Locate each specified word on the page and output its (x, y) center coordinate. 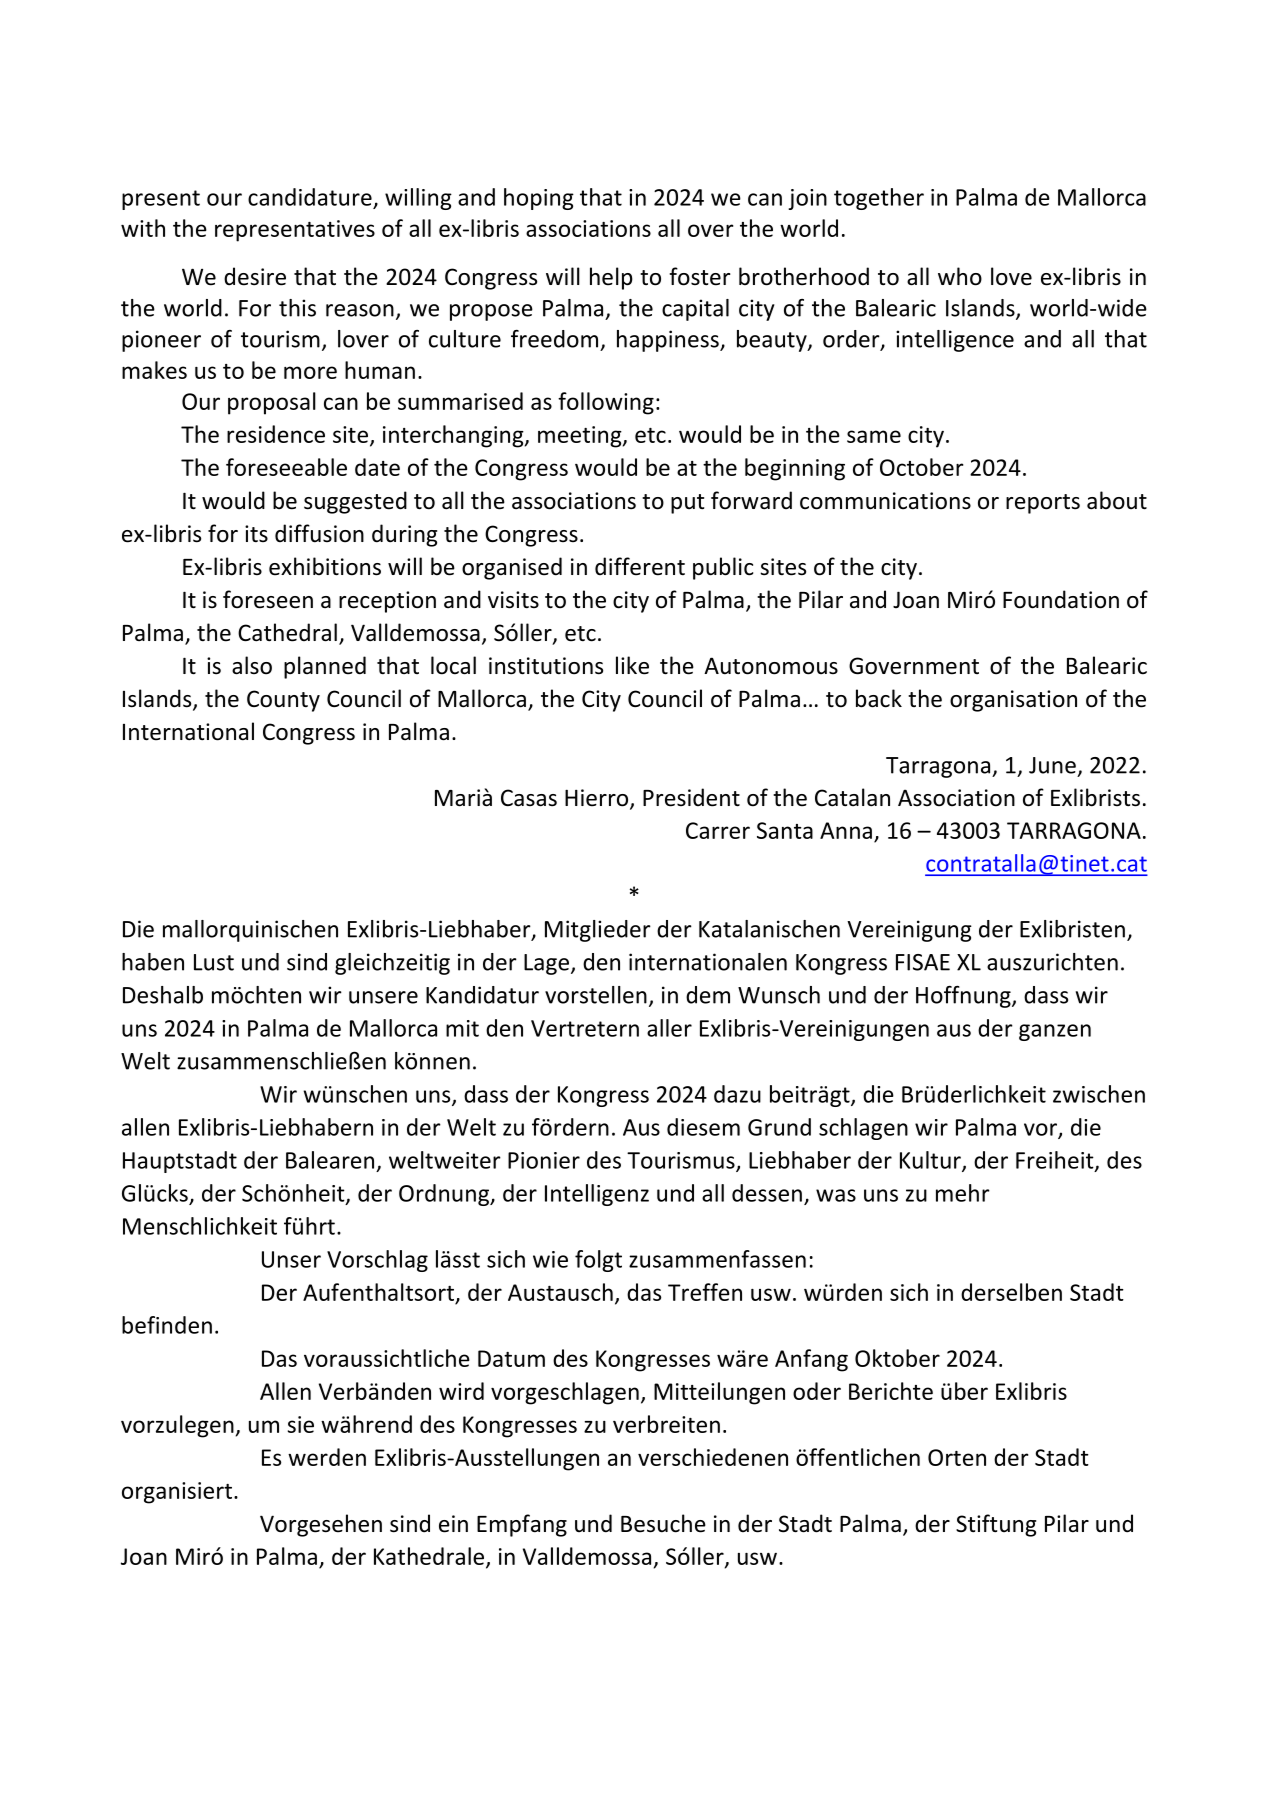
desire (255, 276)
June (1052, 765)
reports (1043, 504)
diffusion (319, 533)
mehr (963, 1193)
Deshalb (163, 995)
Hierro (598, 799)
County (283, 701)
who (960, 276)
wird (461, 1391)
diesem (703, 1127)
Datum (511, 1358)
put (687, 504)
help (611, 278)
